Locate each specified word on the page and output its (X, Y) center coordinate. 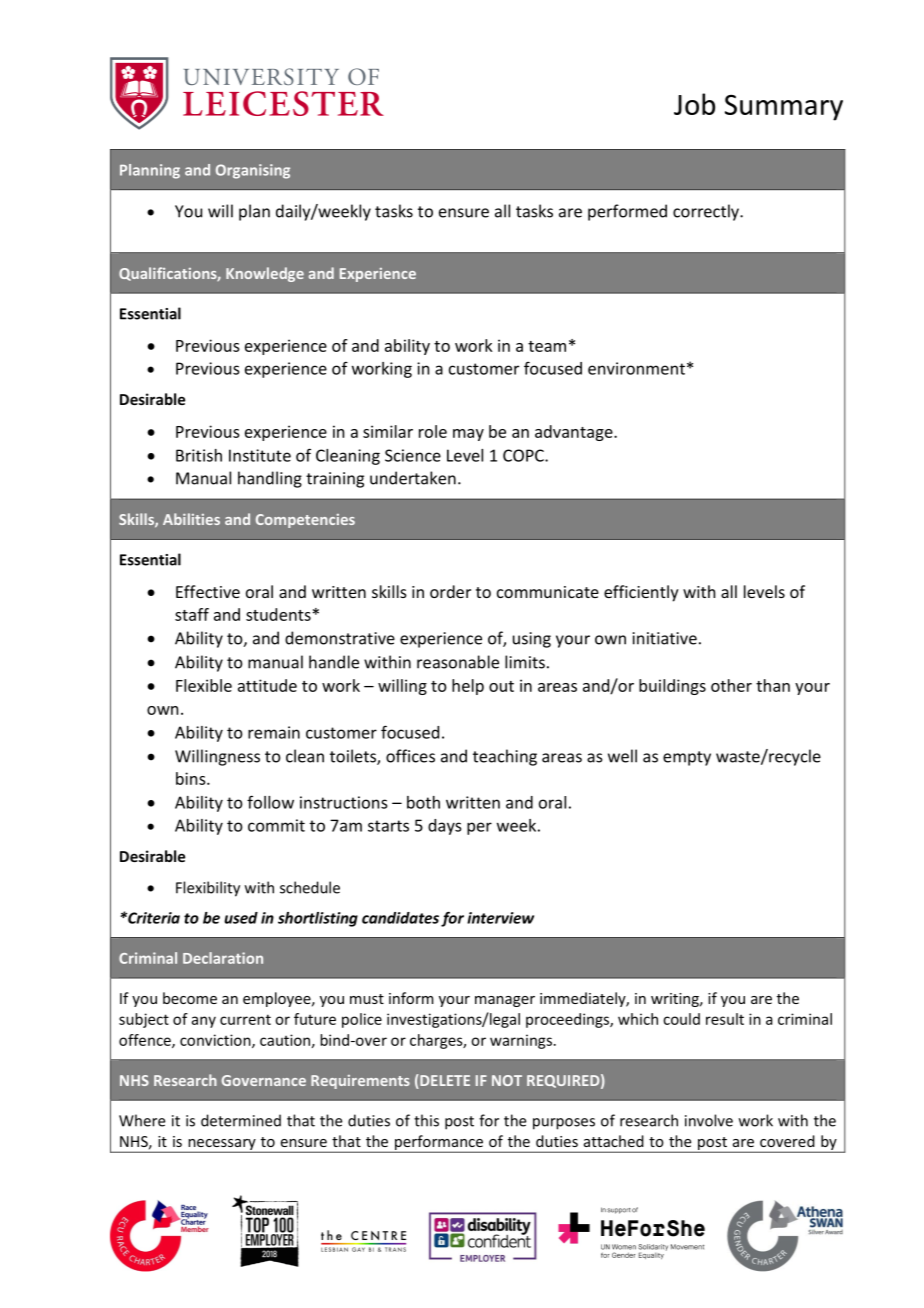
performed (627, 212)
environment (636, 368)
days (444, 827)
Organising (253, 171)
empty (687, 758)
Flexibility (208, 889)
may (468, 435)
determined (241, 1120)
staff (192, 614)
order (450, 591)
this (426, 1120)
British (199, 455)
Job (694, 104)
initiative (664, 638)
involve (709, 1120)
